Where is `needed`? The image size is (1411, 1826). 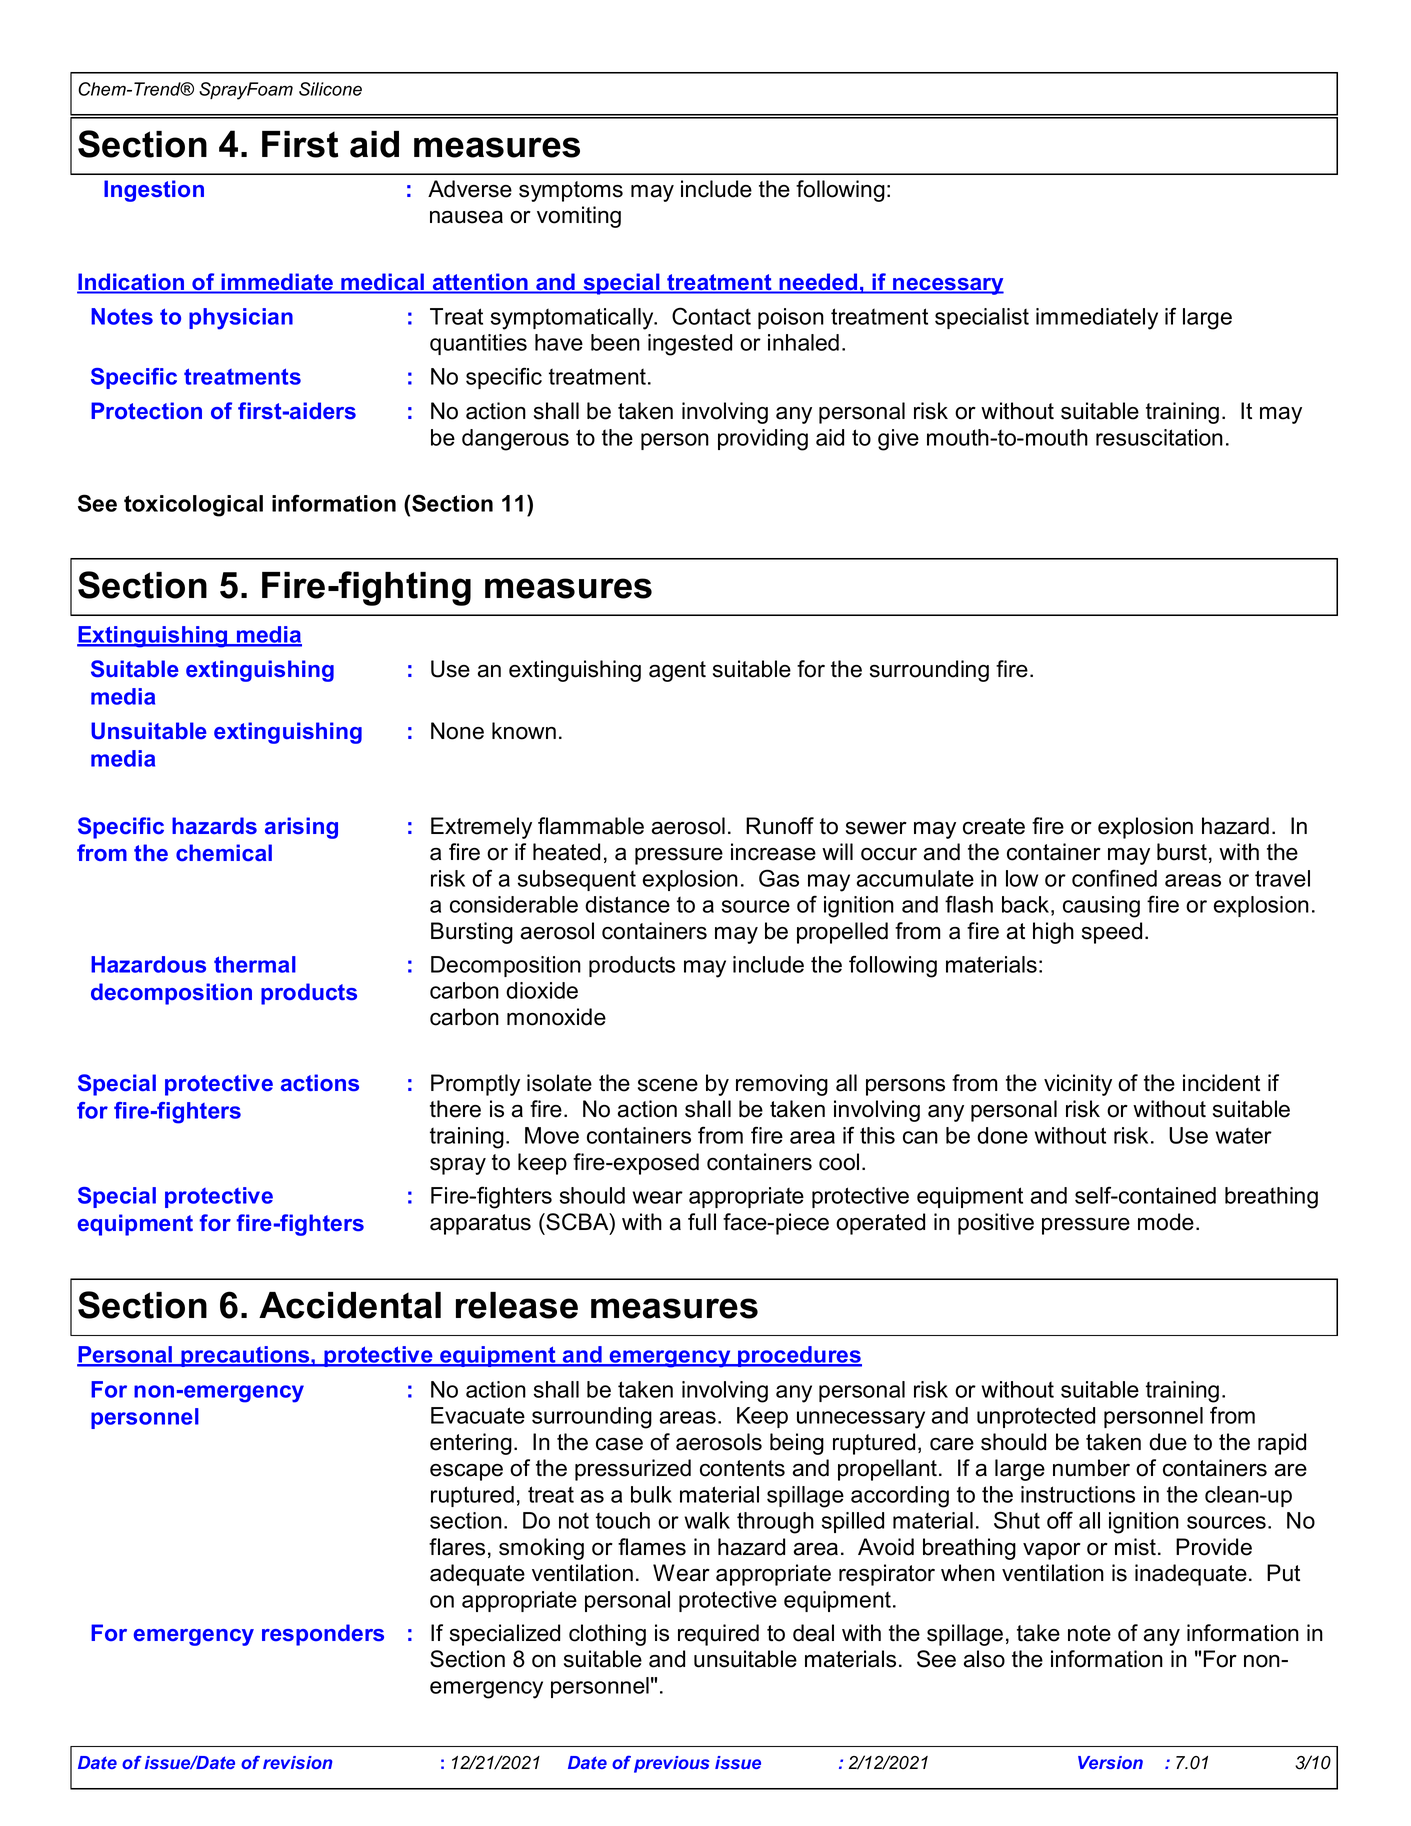 needed is located at coordinates (818, 283).
